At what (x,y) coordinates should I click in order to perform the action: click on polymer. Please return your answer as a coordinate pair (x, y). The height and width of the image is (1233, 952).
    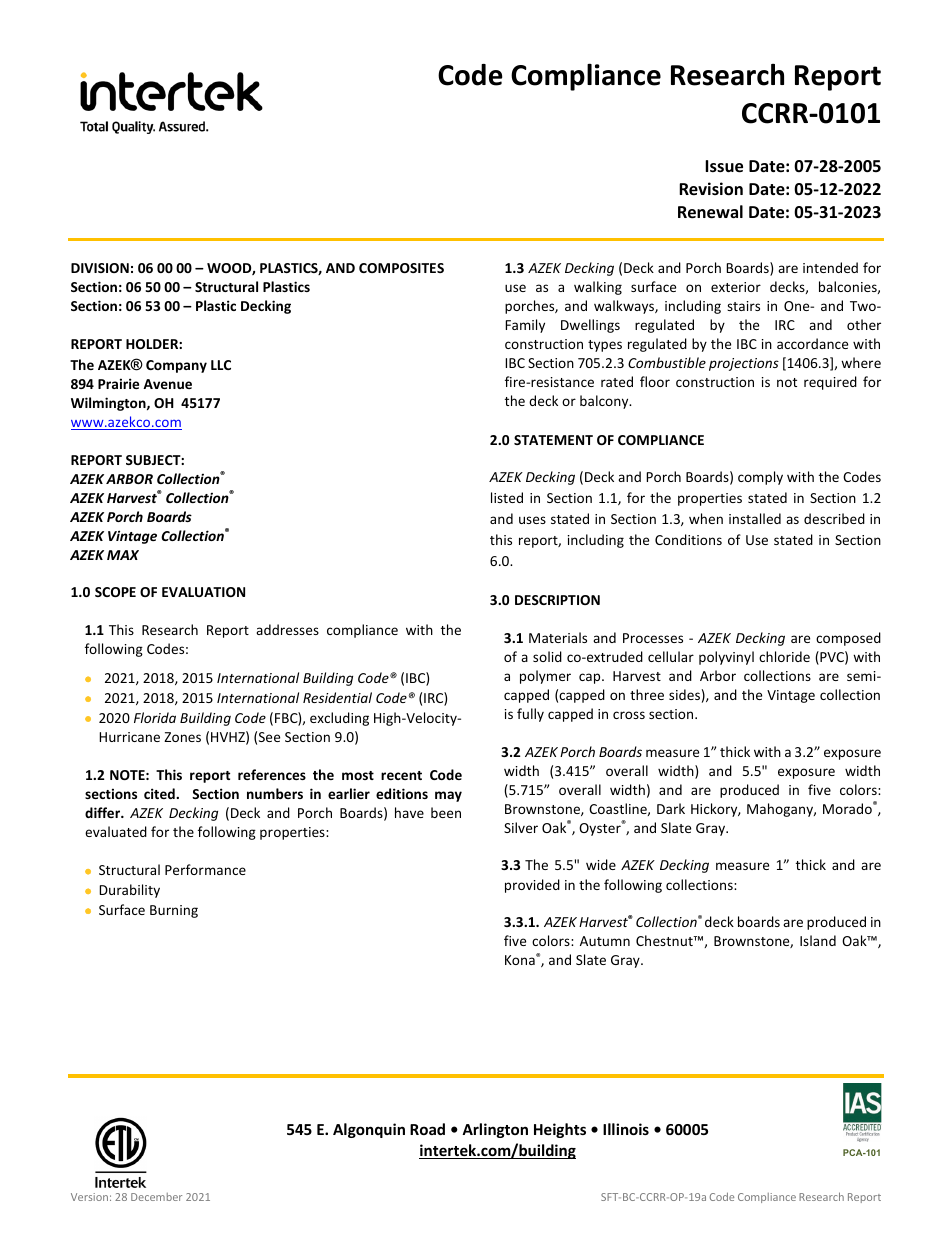
    Looking at the image, I should click on (545, 677).
